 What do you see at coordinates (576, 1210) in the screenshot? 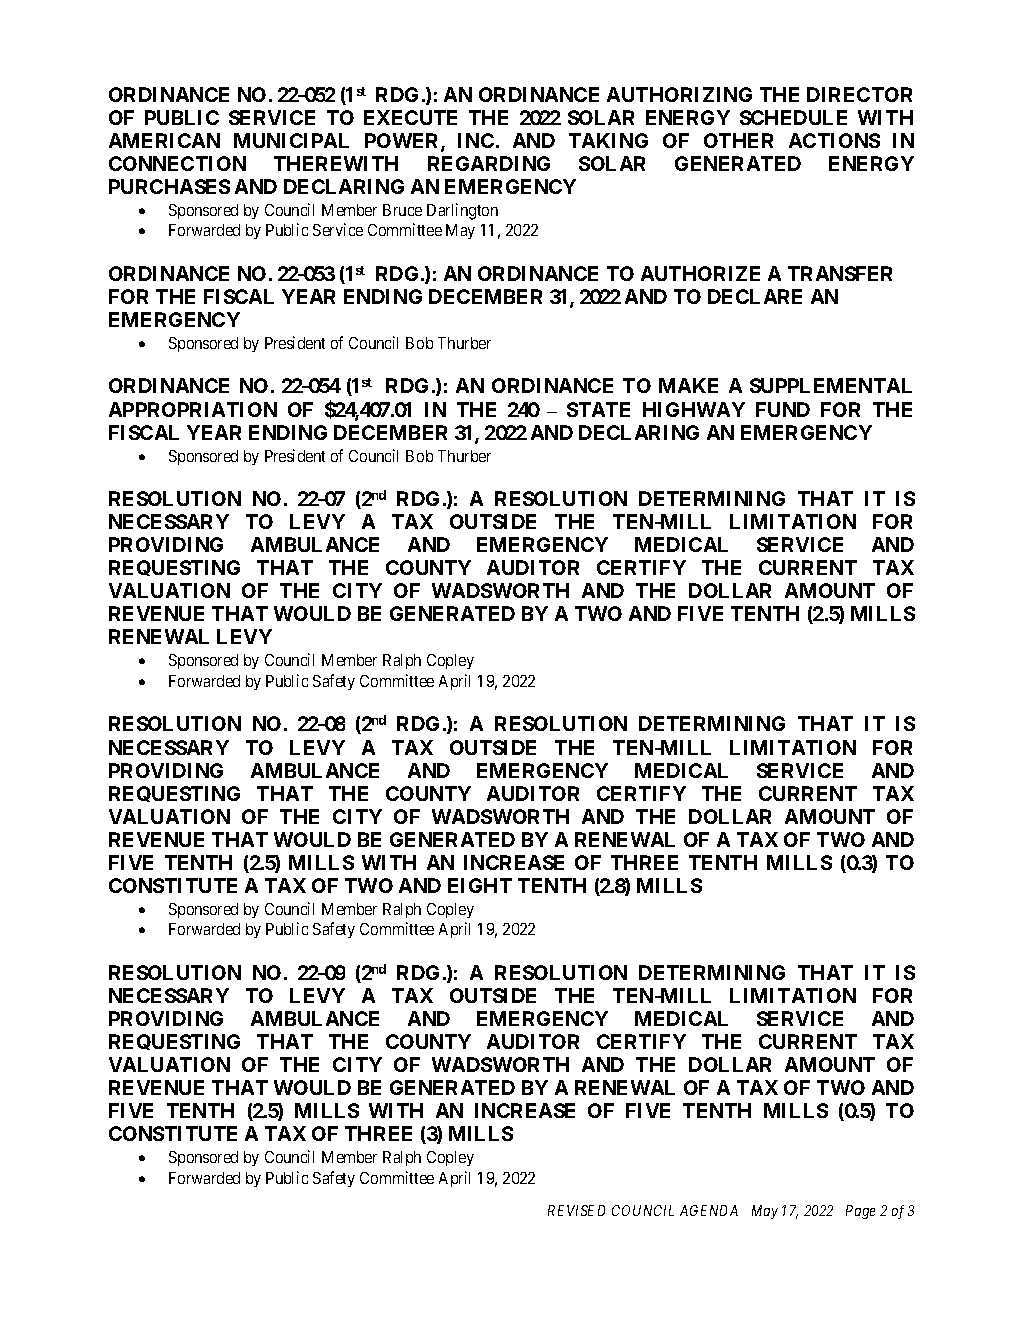
I see `REVISED` at bounding box center [576, 1210].
